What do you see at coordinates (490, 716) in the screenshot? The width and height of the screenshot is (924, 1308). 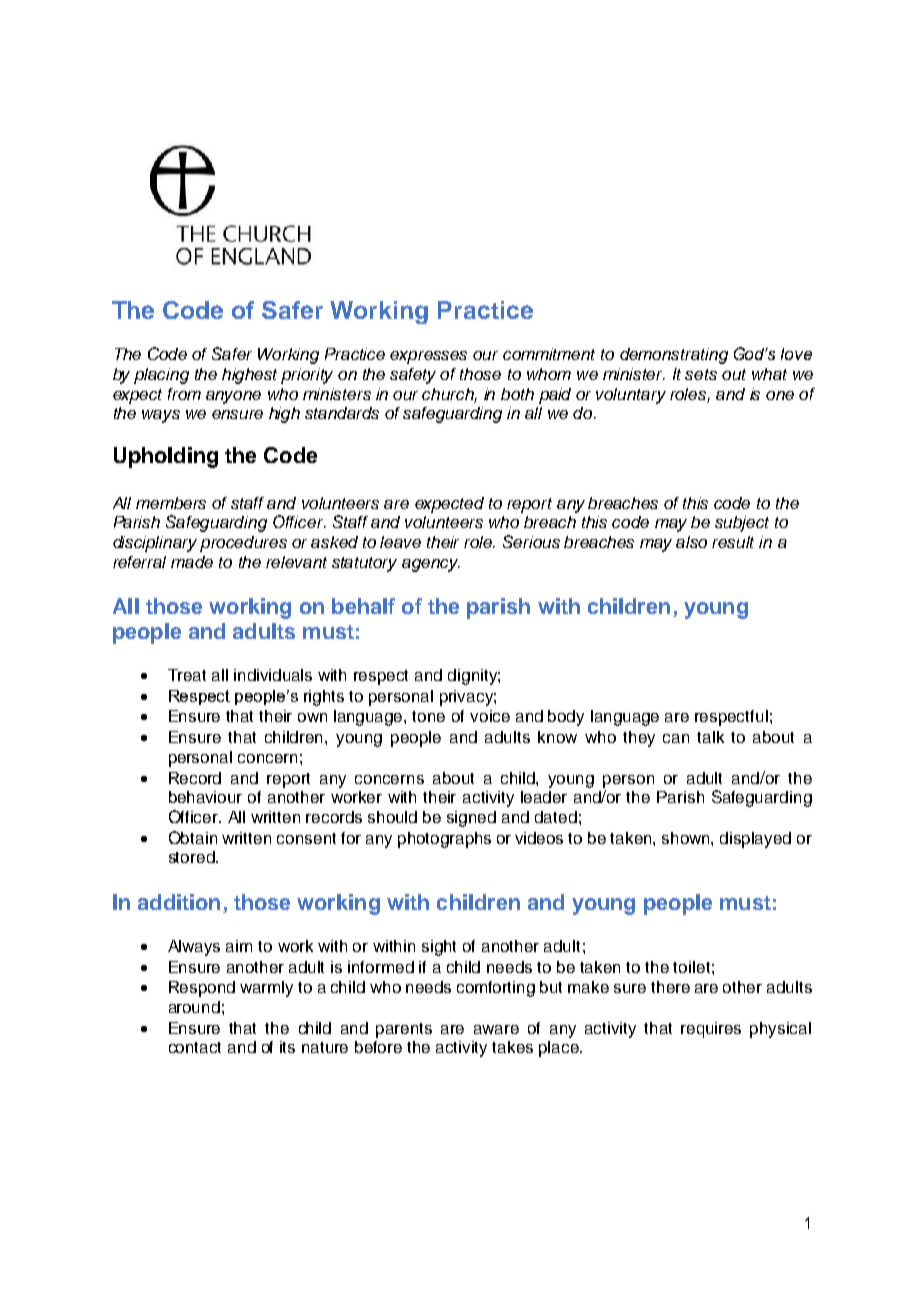 I see `voice` at bounding box center [490, 716].
